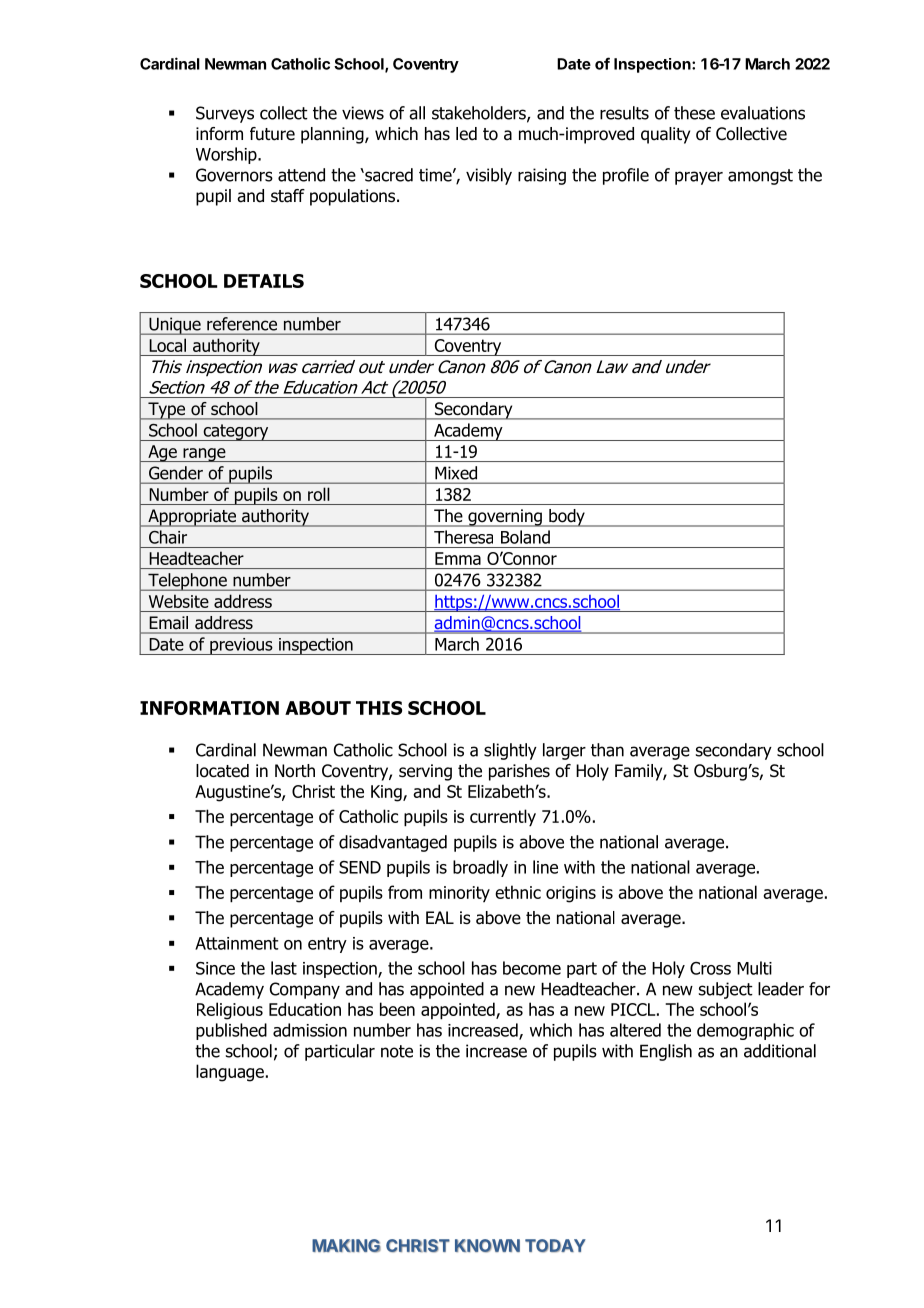 The height and width of the image is (1308, 924). I want to click on body, so click(567, 518).
